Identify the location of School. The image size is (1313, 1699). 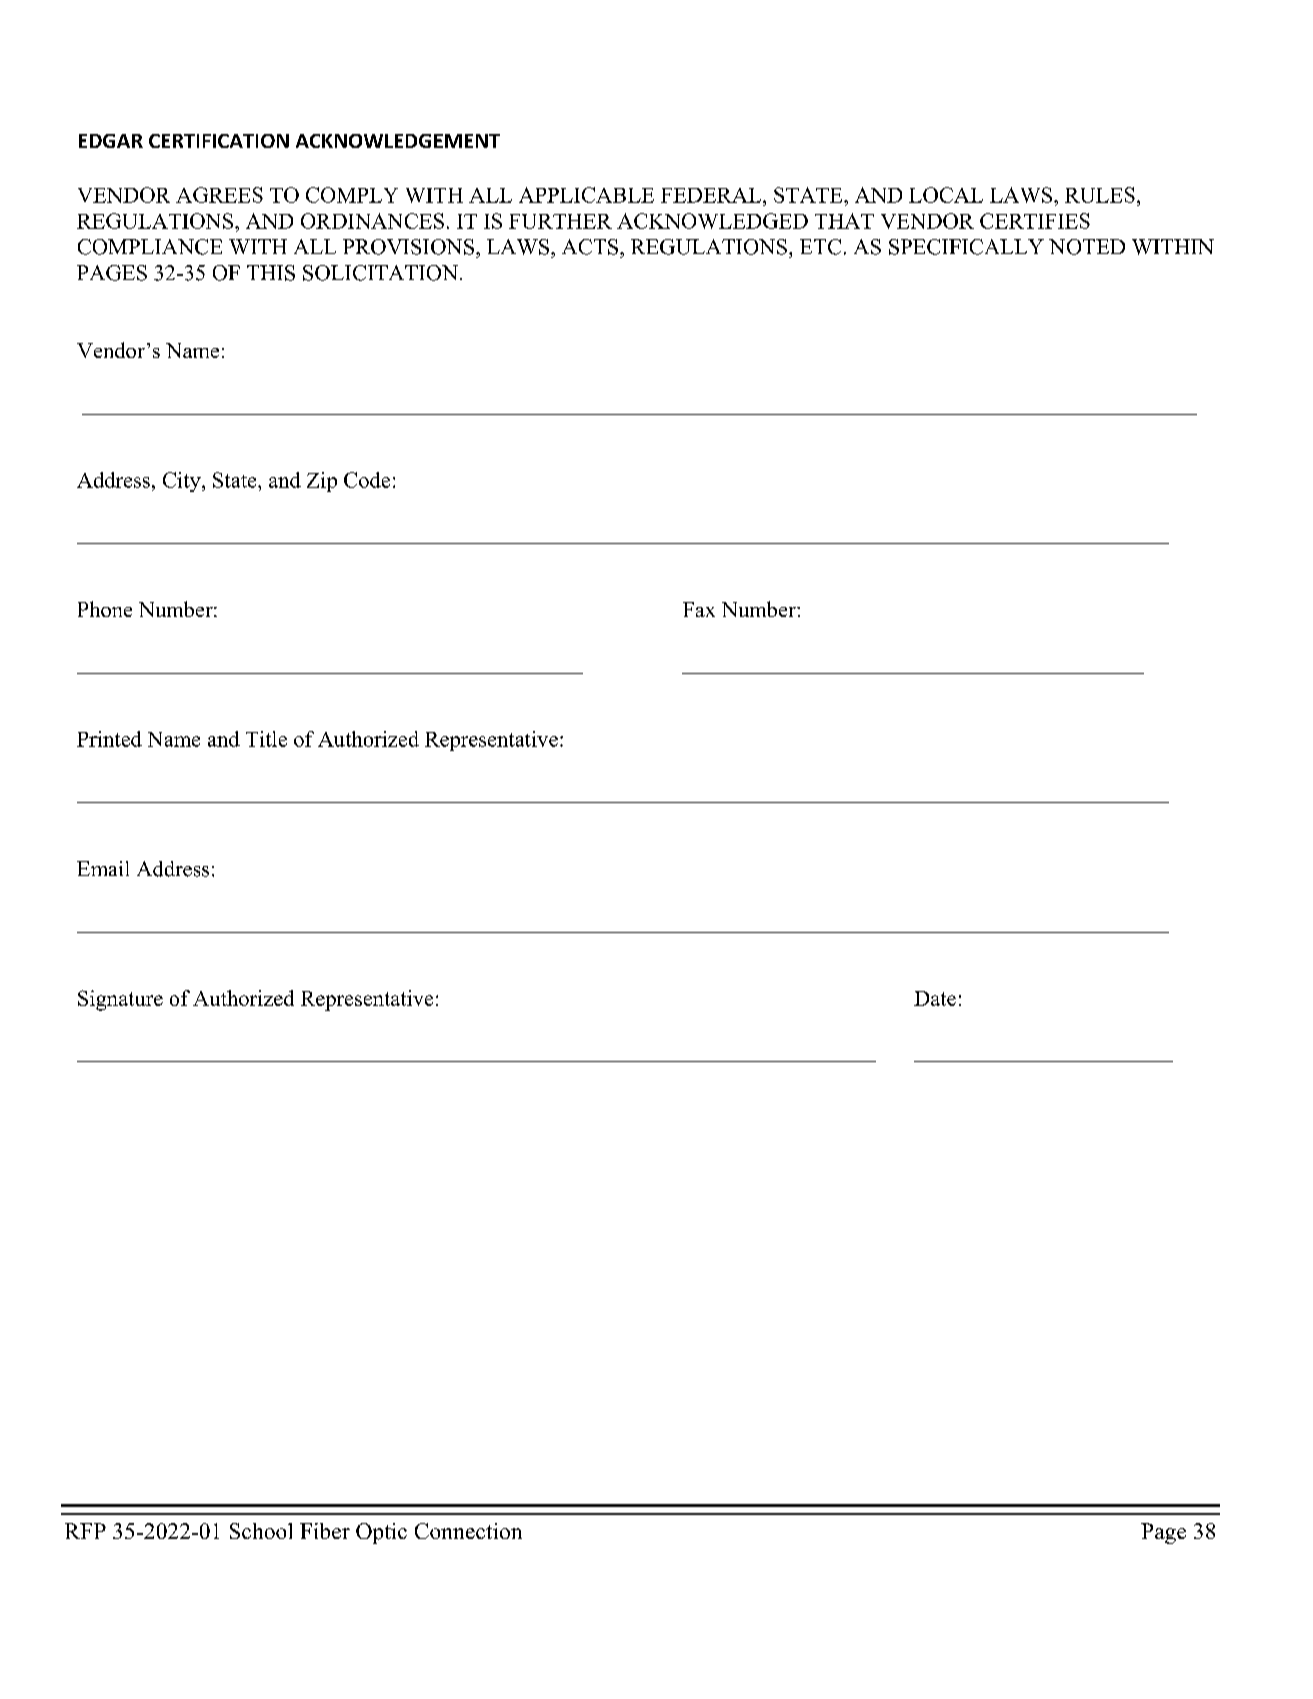
(261, 1531).
